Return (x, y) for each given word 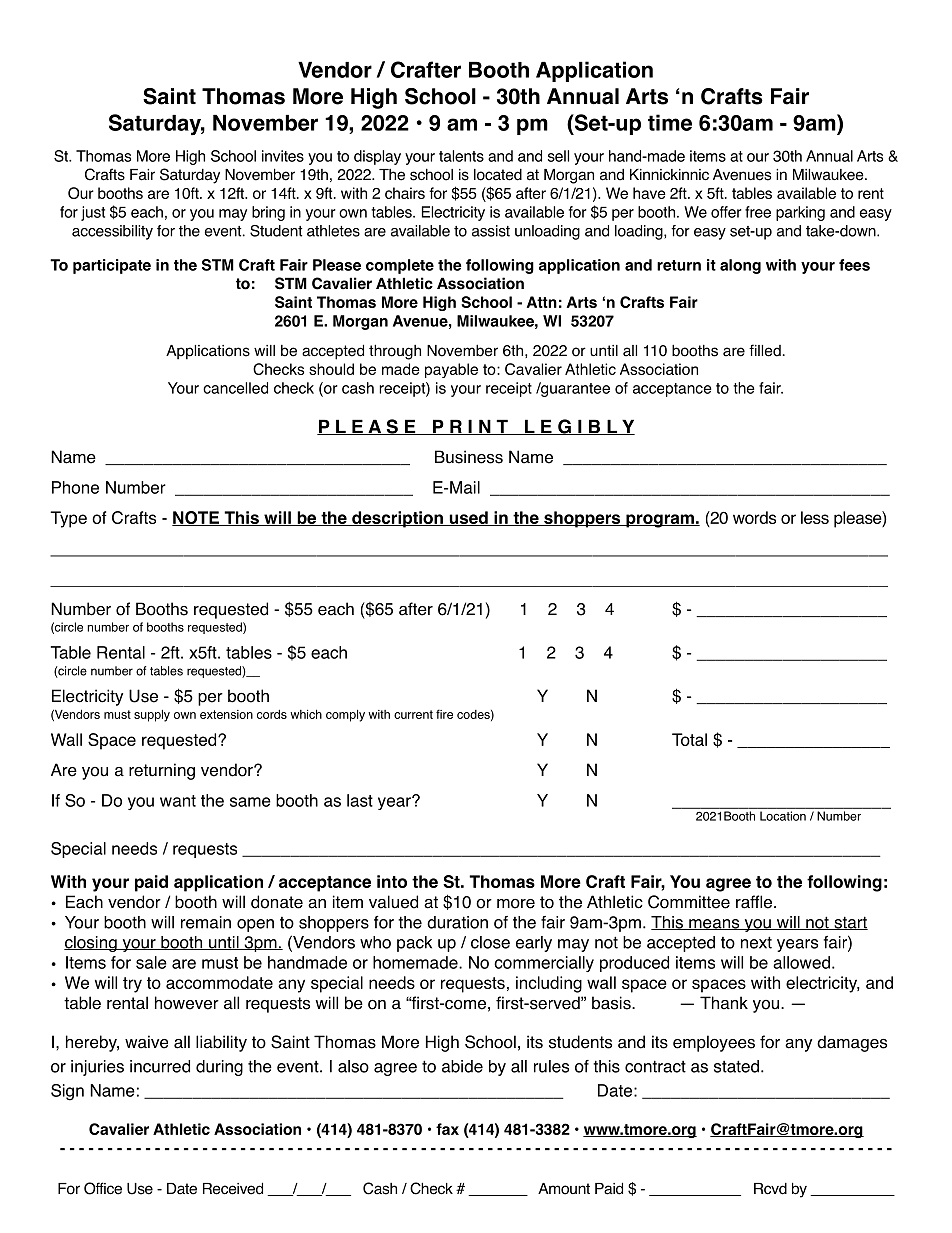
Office (103, 1188)
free (758, 212)
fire (444, 714)
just (93, 213)
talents (461, 156)
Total (689, 739)
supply (152, 716)
